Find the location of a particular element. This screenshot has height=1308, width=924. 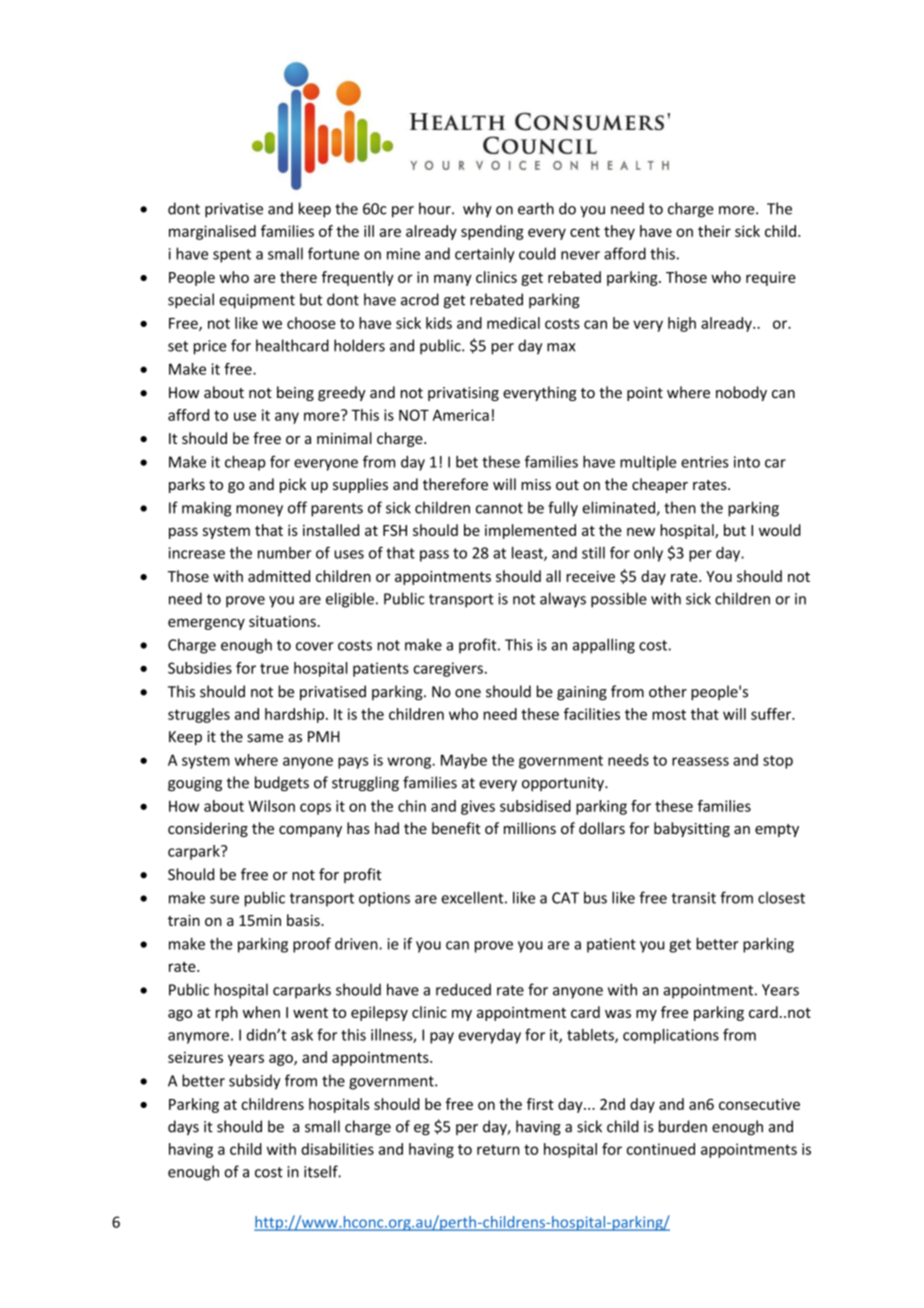

being is located at coordinates (295, 393).
